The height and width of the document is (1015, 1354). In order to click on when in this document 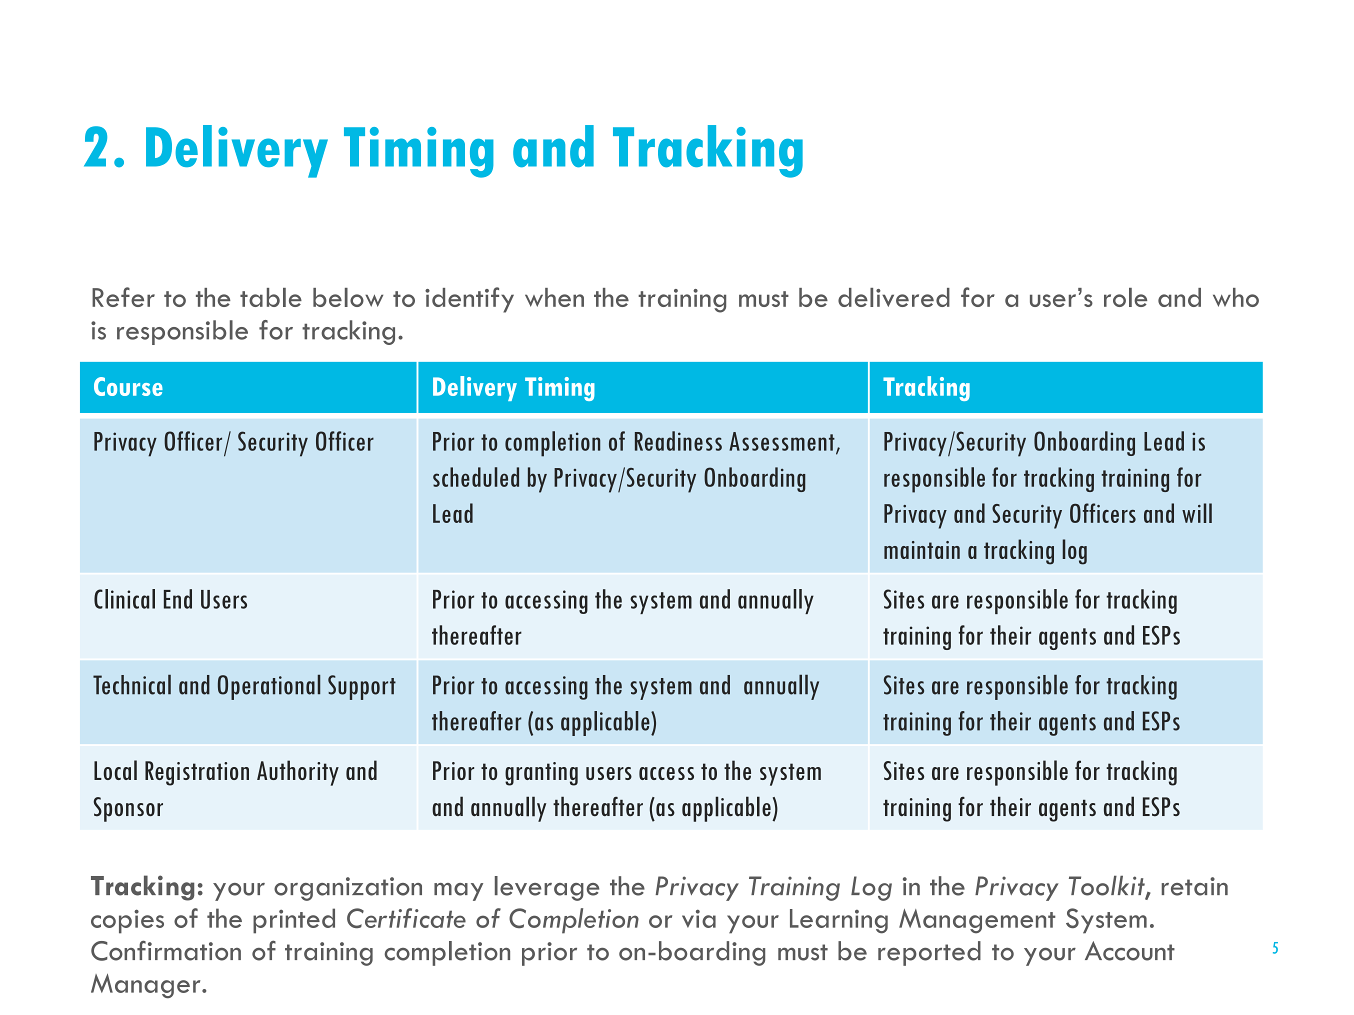, I will do `click(554, 297)`.
